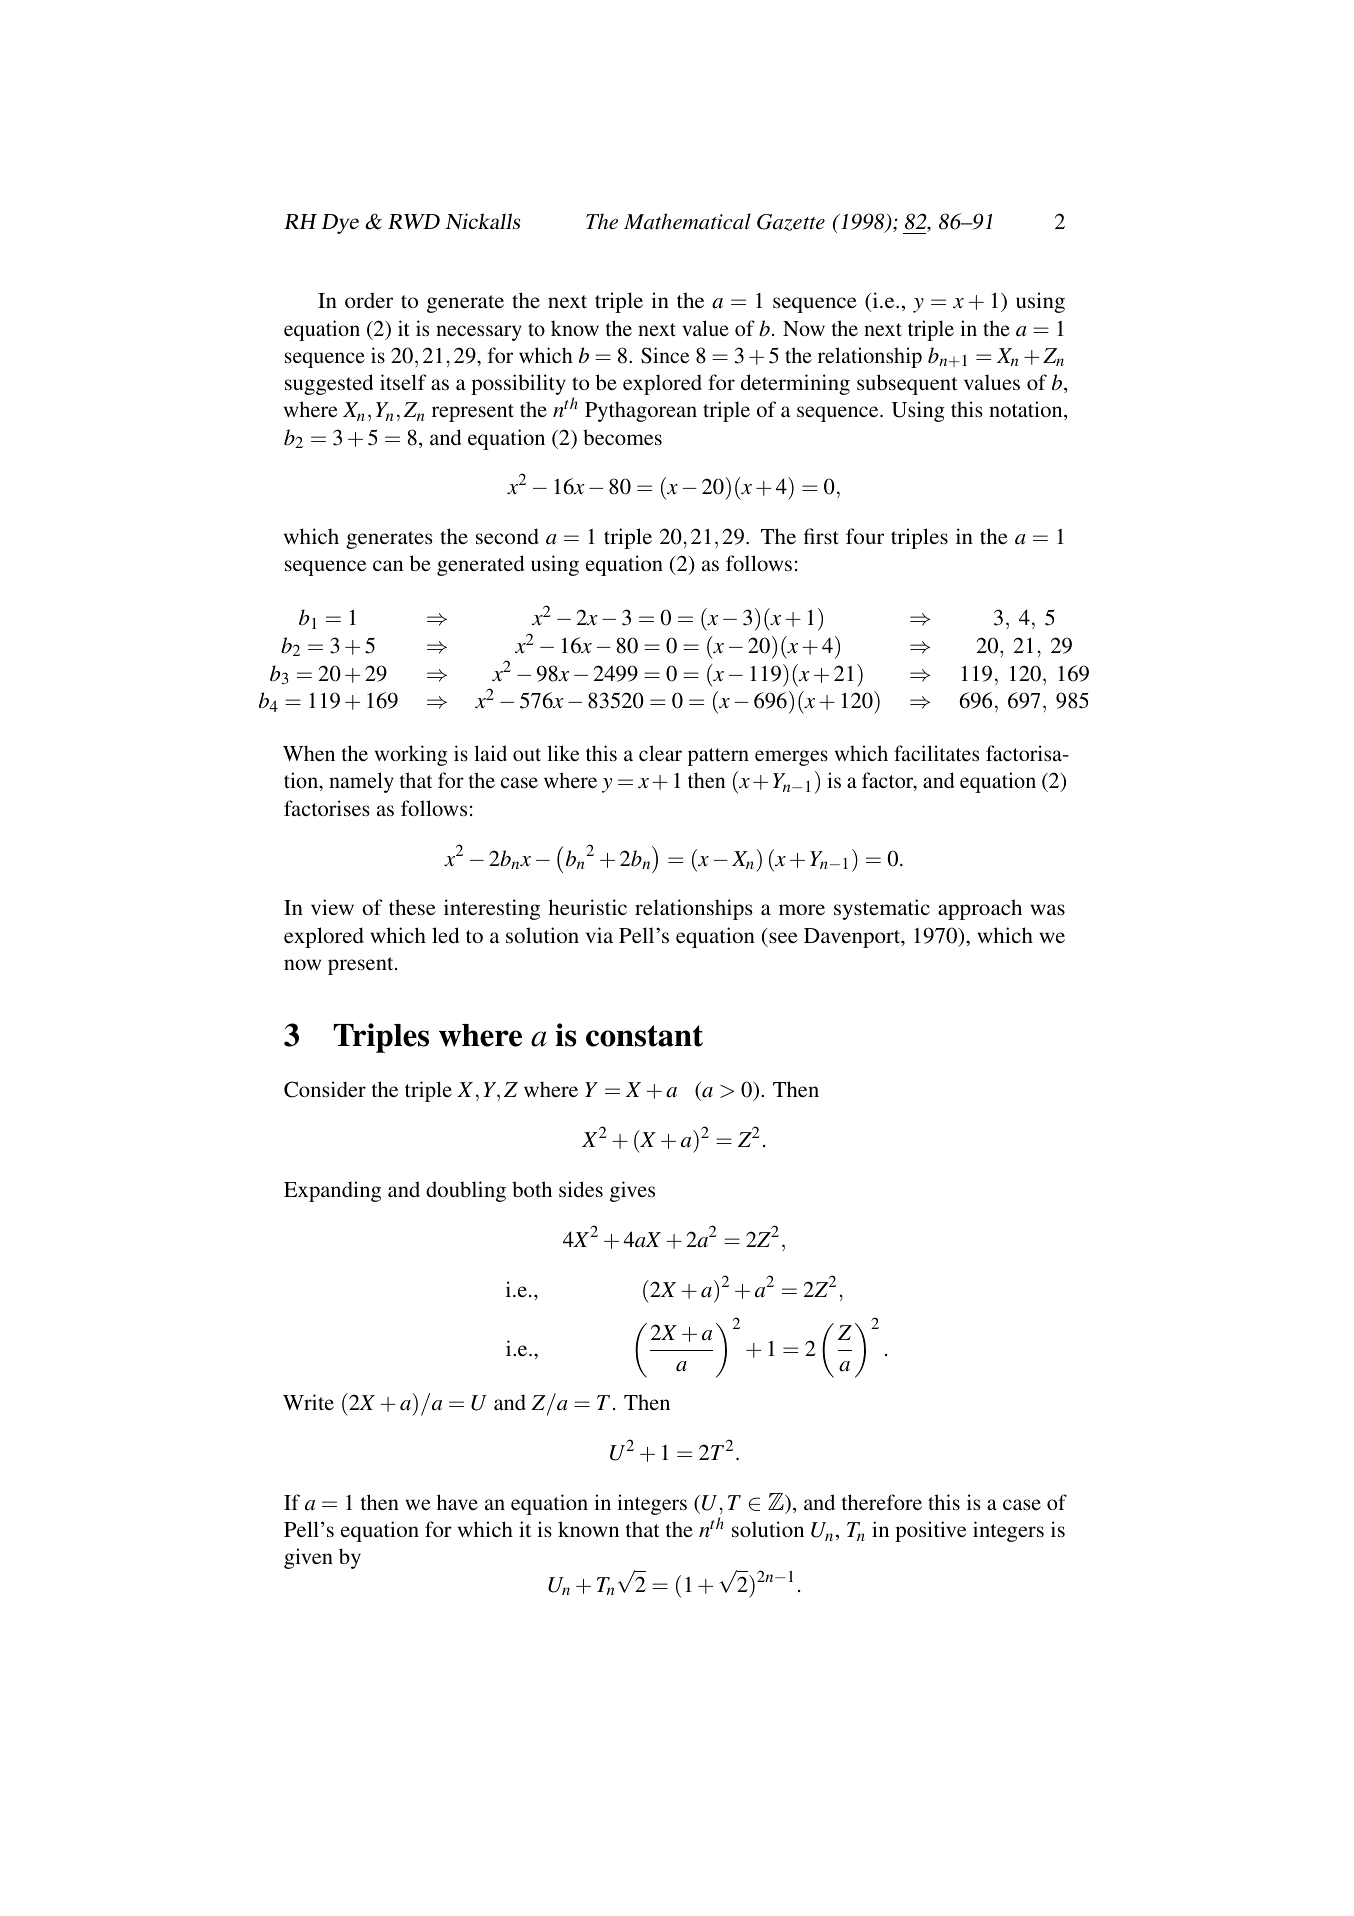 The image size is (1354, 1916). I want to click on these, so click(412, 907).
